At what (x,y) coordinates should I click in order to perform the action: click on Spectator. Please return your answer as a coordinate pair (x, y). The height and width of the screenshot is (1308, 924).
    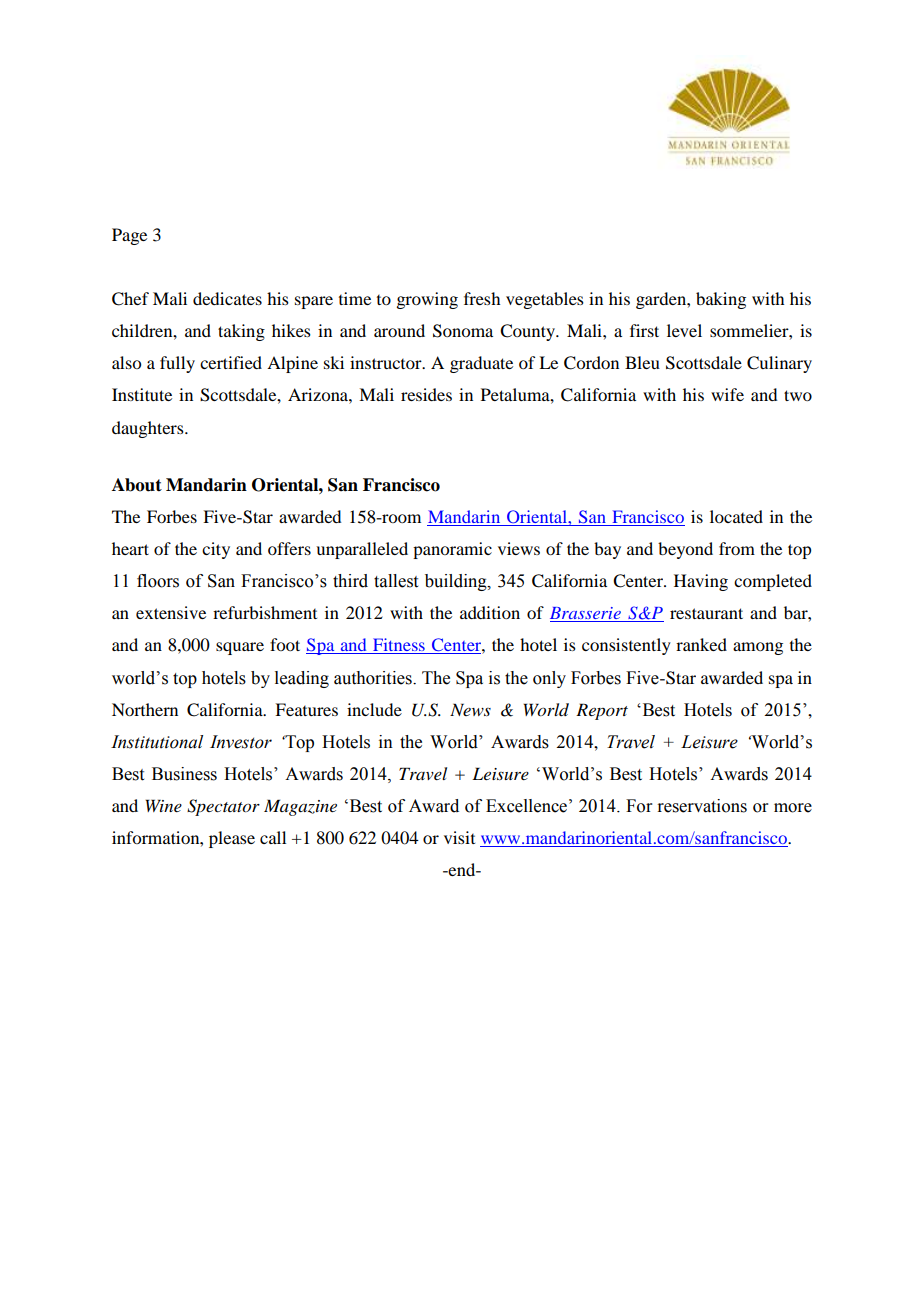
    Looking at the image, I should click on (223, 807).
